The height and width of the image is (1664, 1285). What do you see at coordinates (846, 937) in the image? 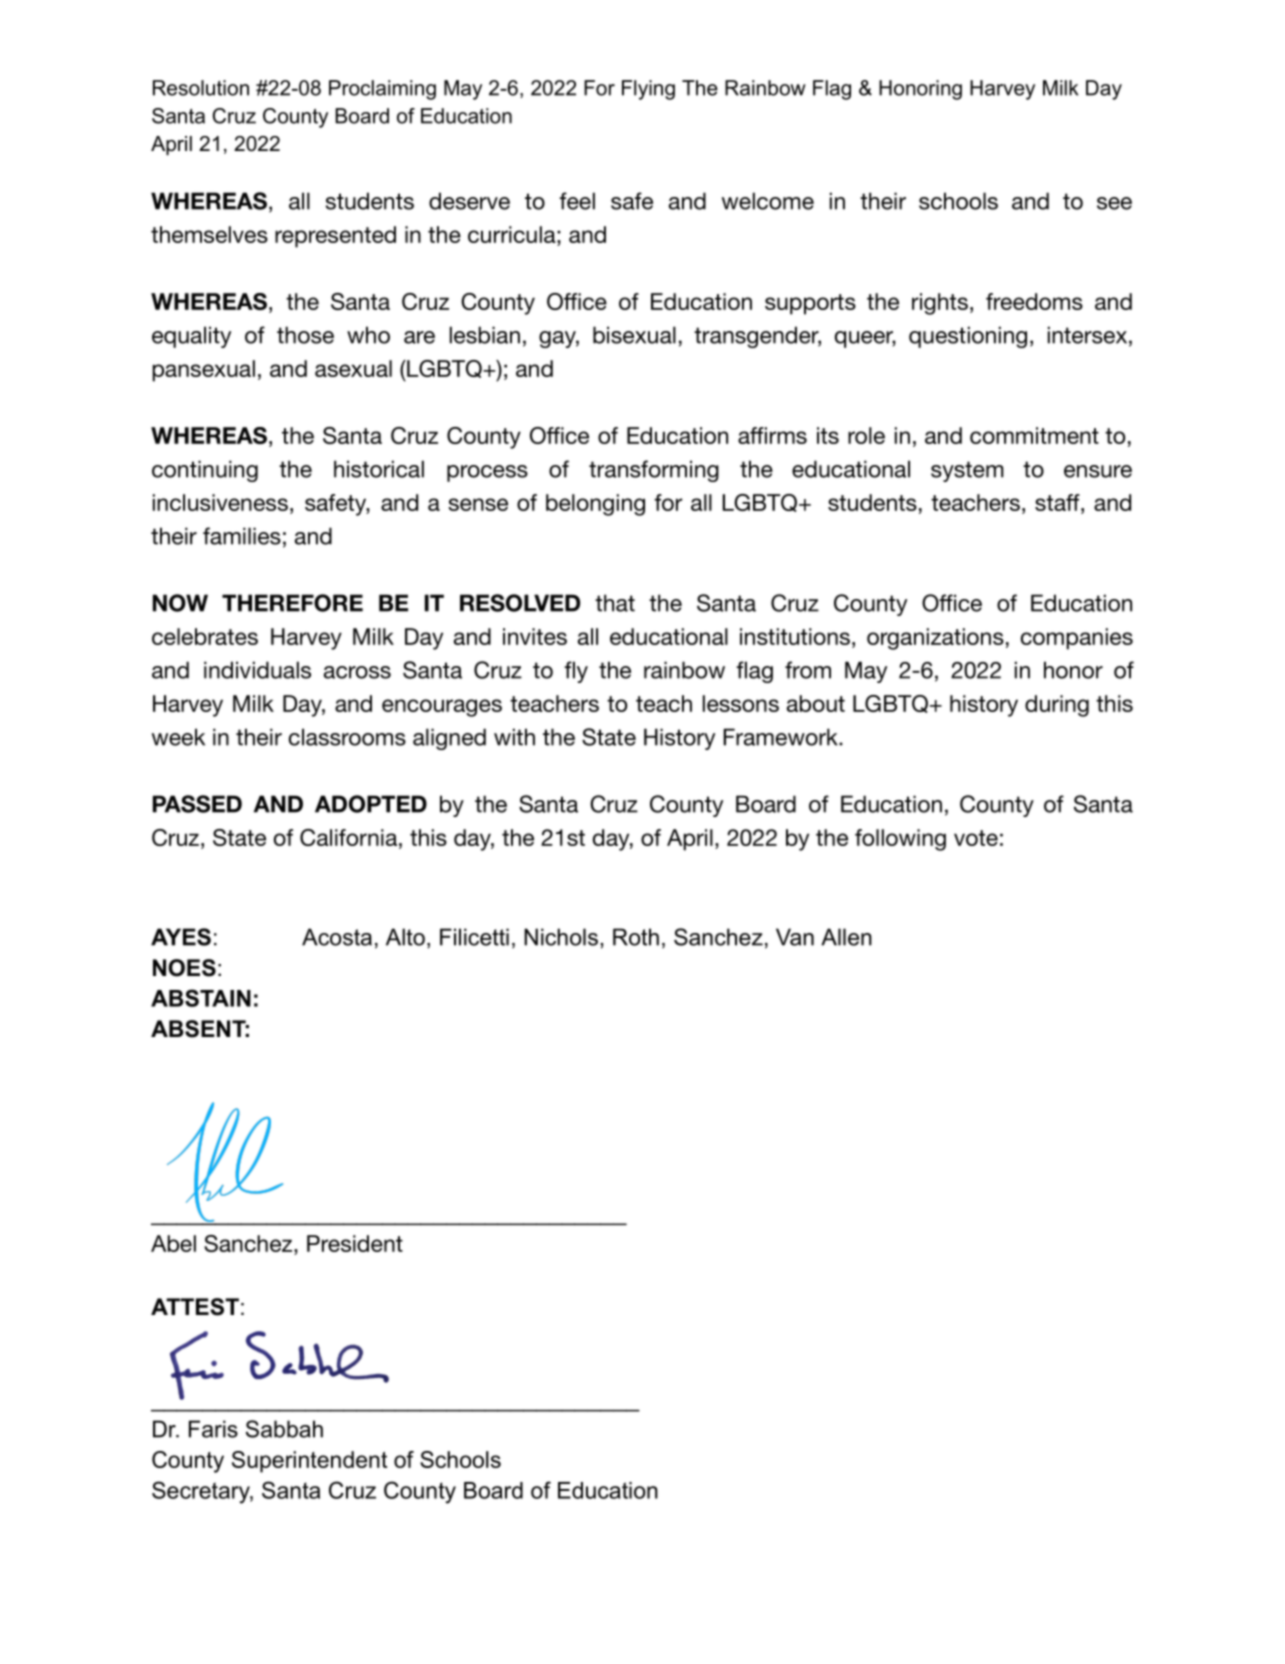
I see `Allen` at bounding box center [846, 937].
